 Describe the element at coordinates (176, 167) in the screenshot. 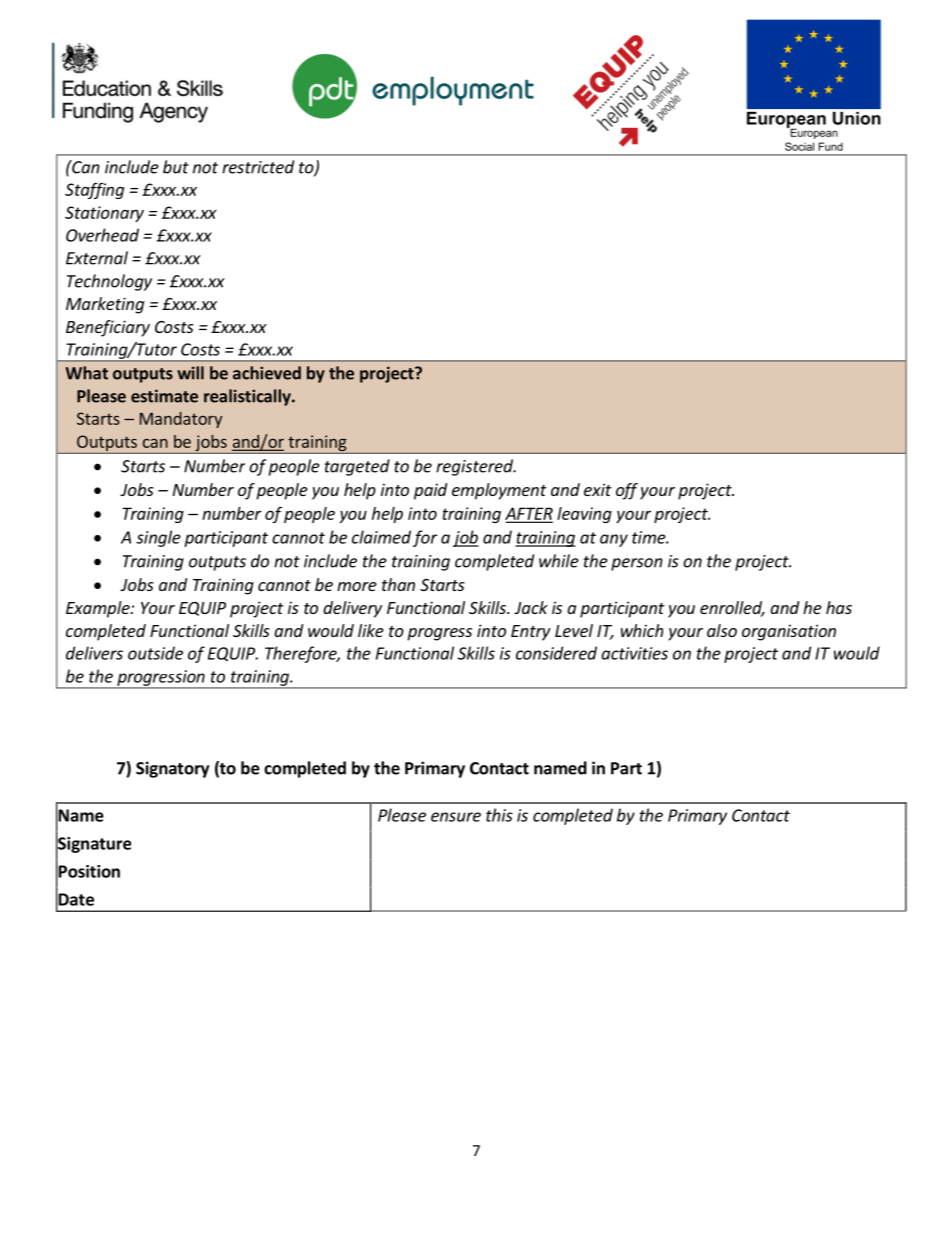

I see `but` at that location.
